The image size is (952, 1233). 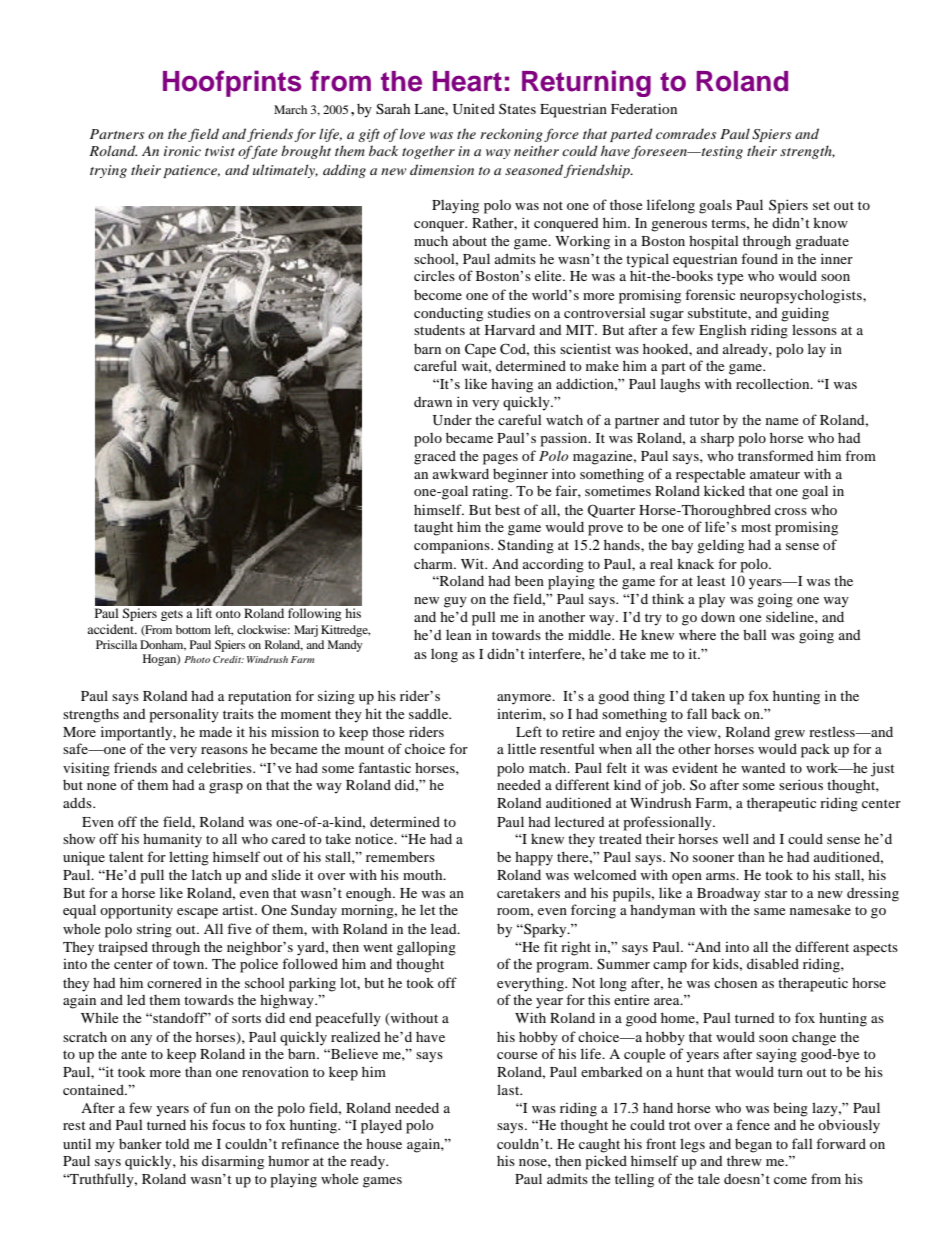 I want to click on bottom, so click(x=193, y=629).
